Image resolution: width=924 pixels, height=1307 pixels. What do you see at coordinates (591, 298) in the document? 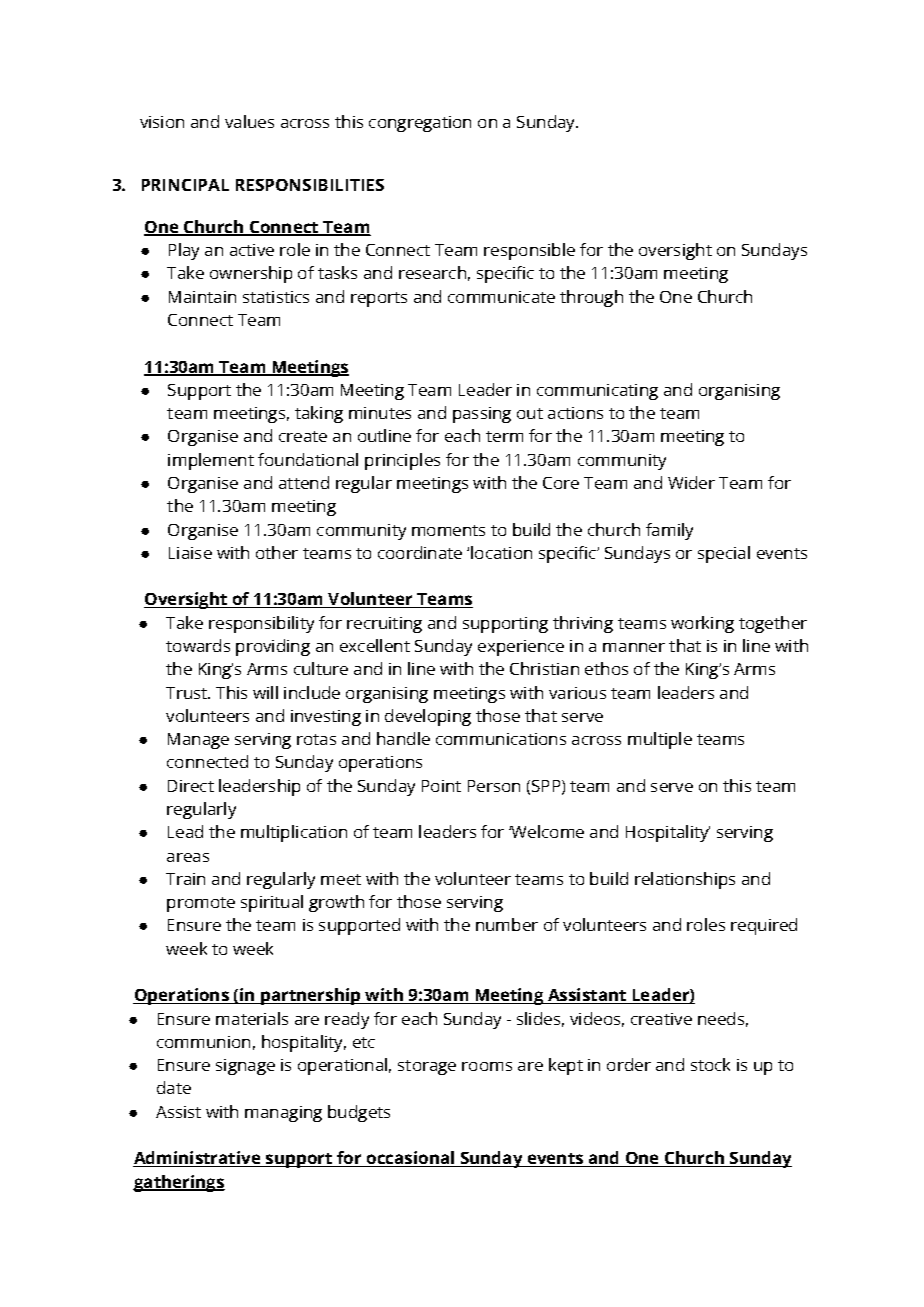
I see `through` at bounding box center [591, 298].
